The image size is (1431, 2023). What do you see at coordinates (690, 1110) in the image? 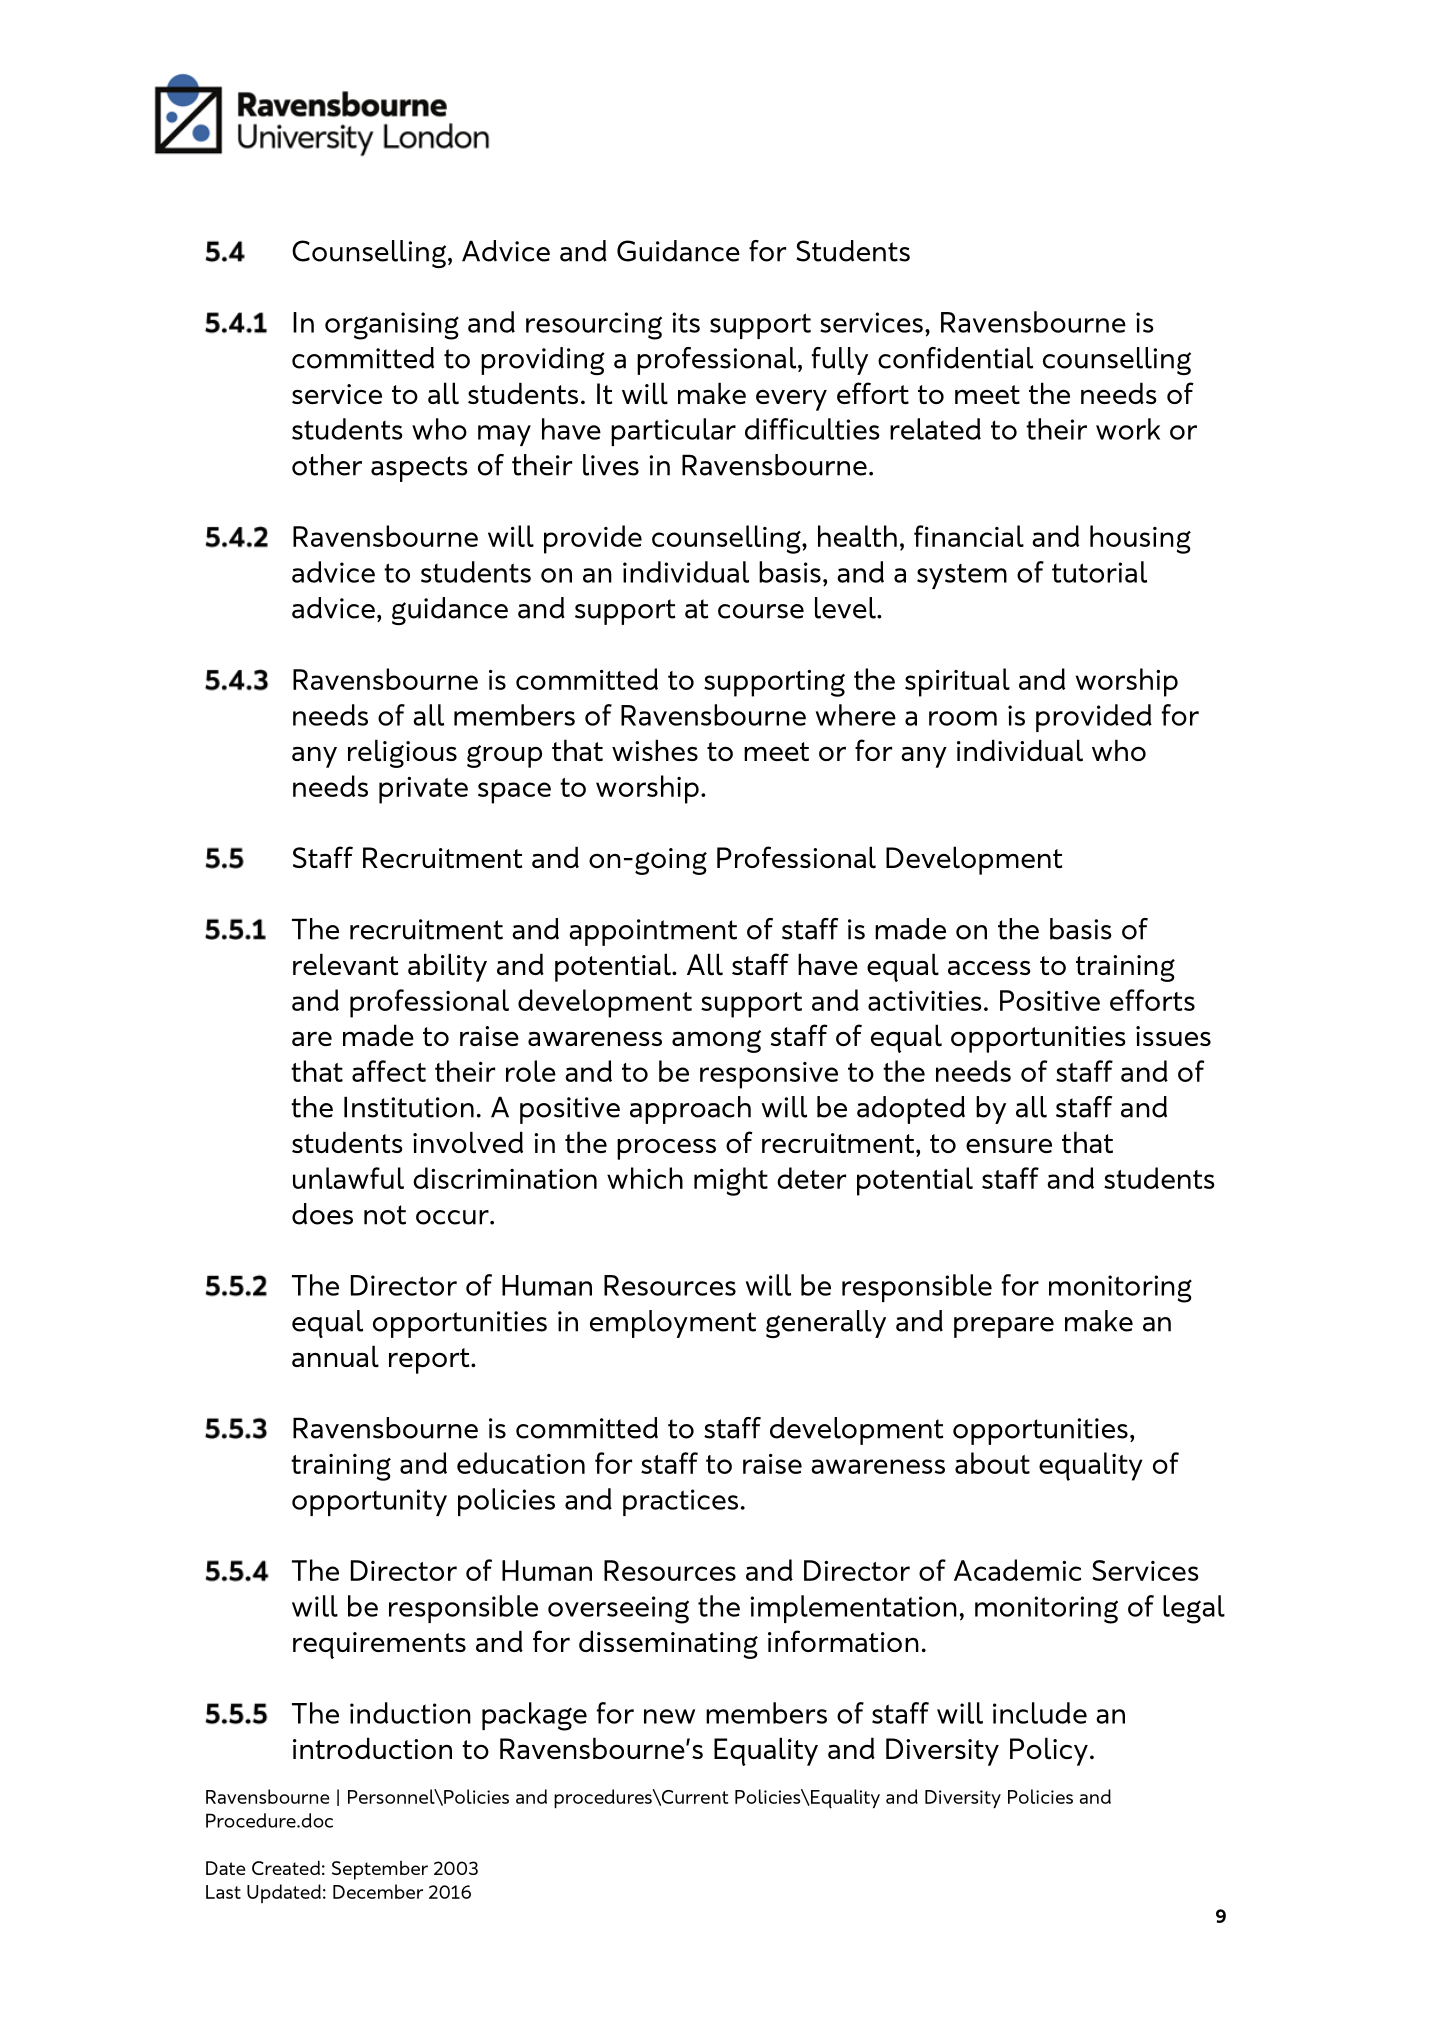
I see `approach` at bounding box center [690, 1110].
